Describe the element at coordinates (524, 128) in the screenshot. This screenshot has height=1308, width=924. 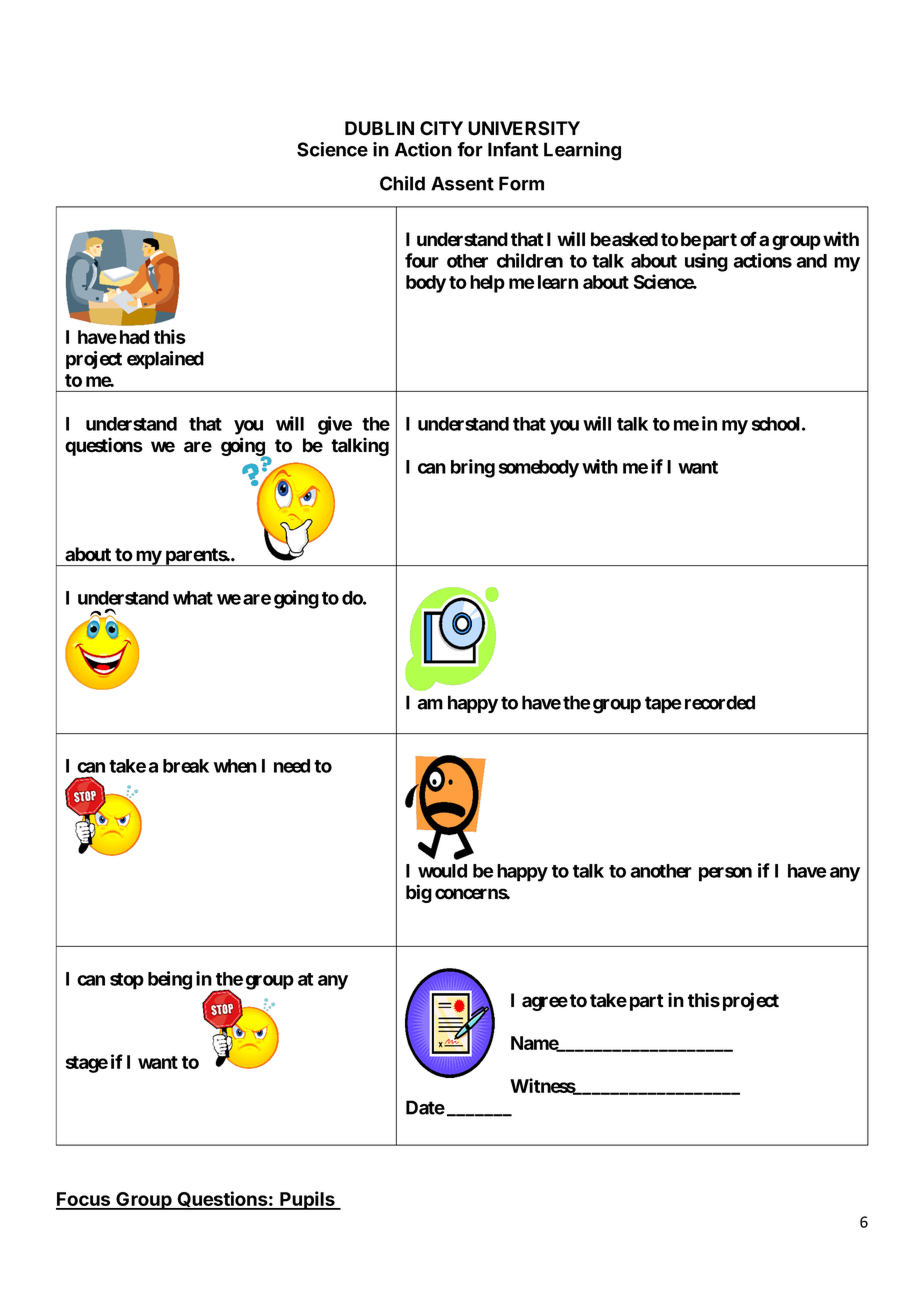
I see `UNIVERSITY` at that location.
